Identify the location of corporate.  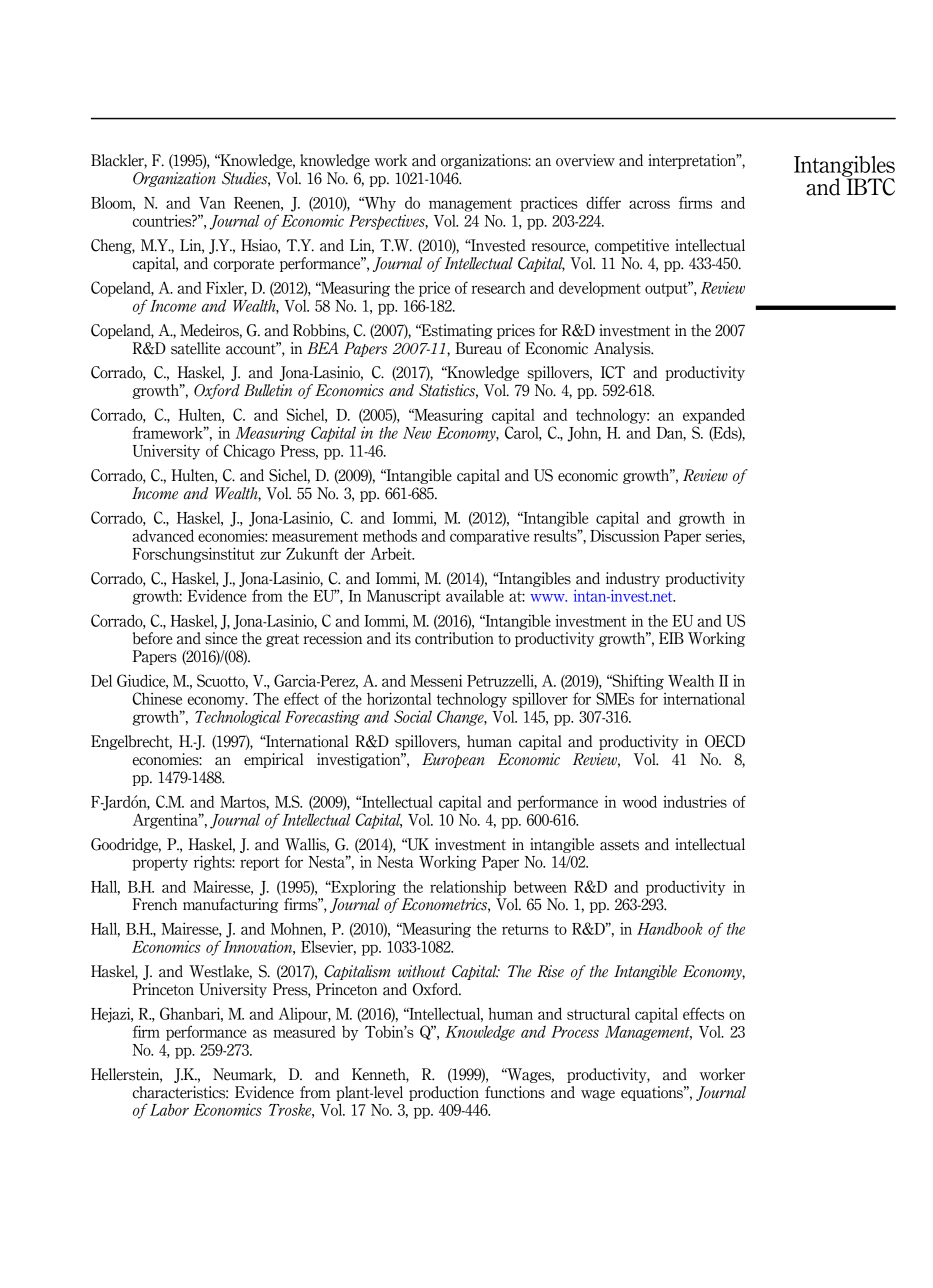
(244, 265).
